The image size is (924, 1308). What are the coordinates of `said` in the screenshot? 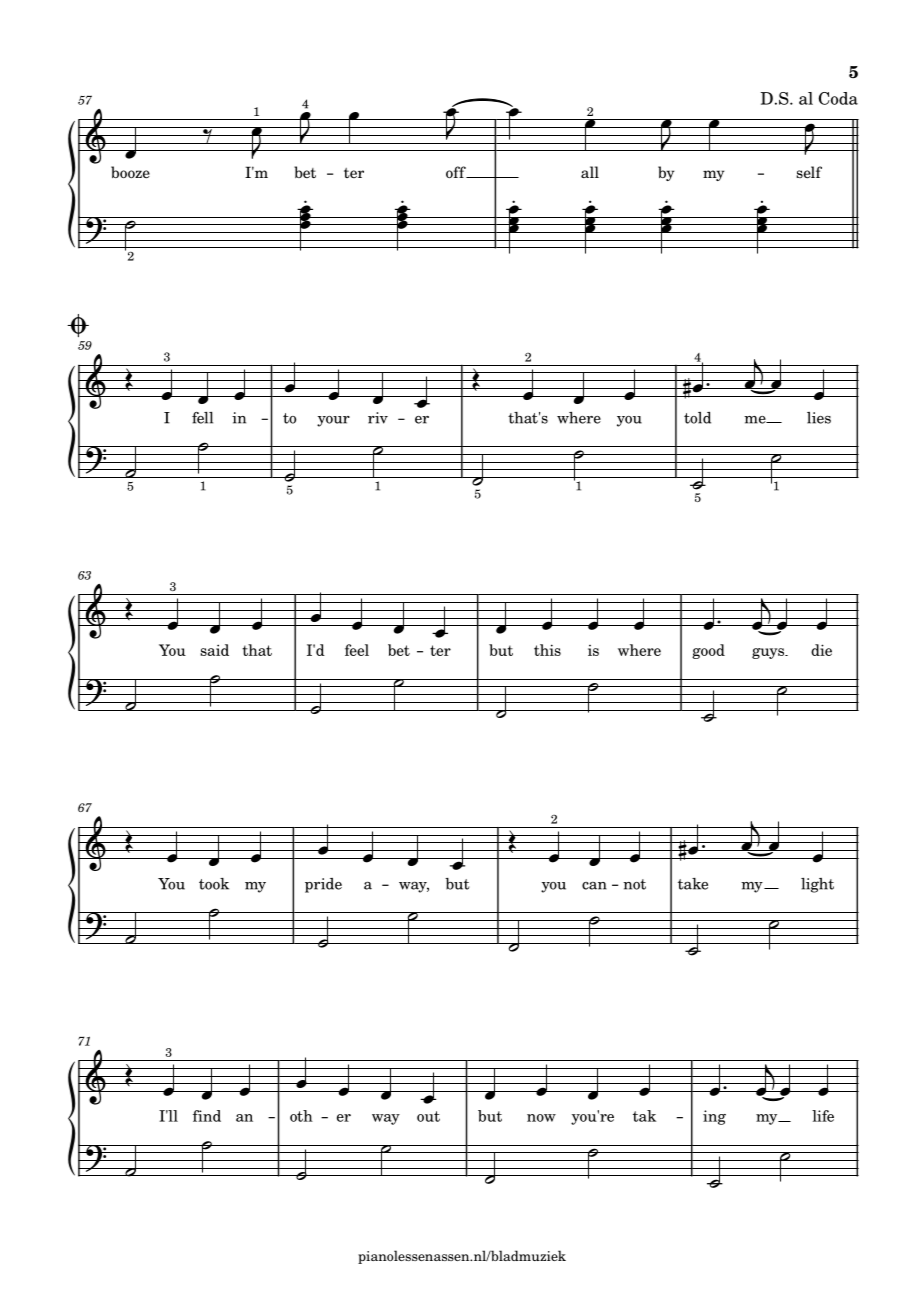 It's located at (214, 650).
